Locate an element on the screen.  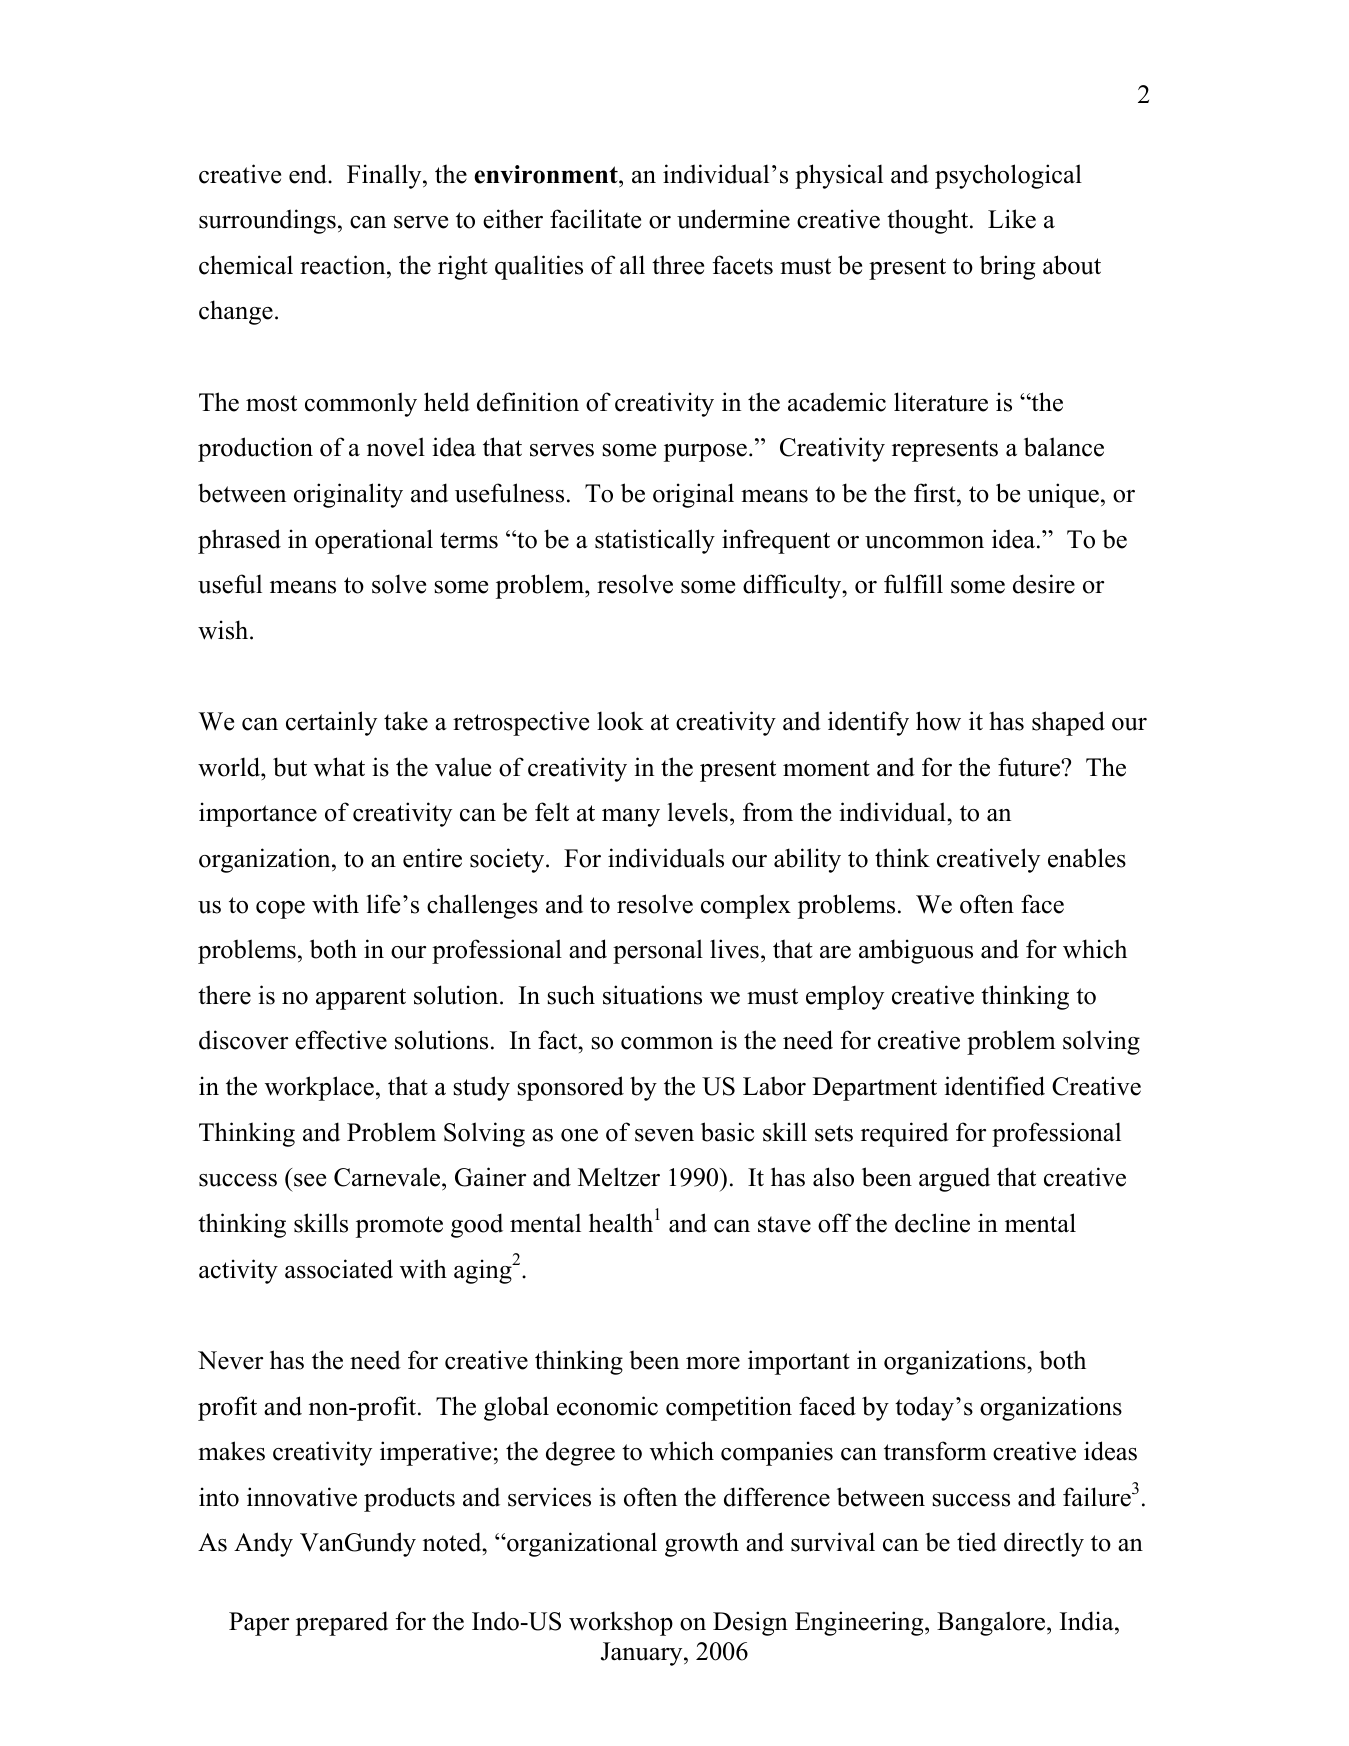
workshop is located at coordinates (621, 1623).
